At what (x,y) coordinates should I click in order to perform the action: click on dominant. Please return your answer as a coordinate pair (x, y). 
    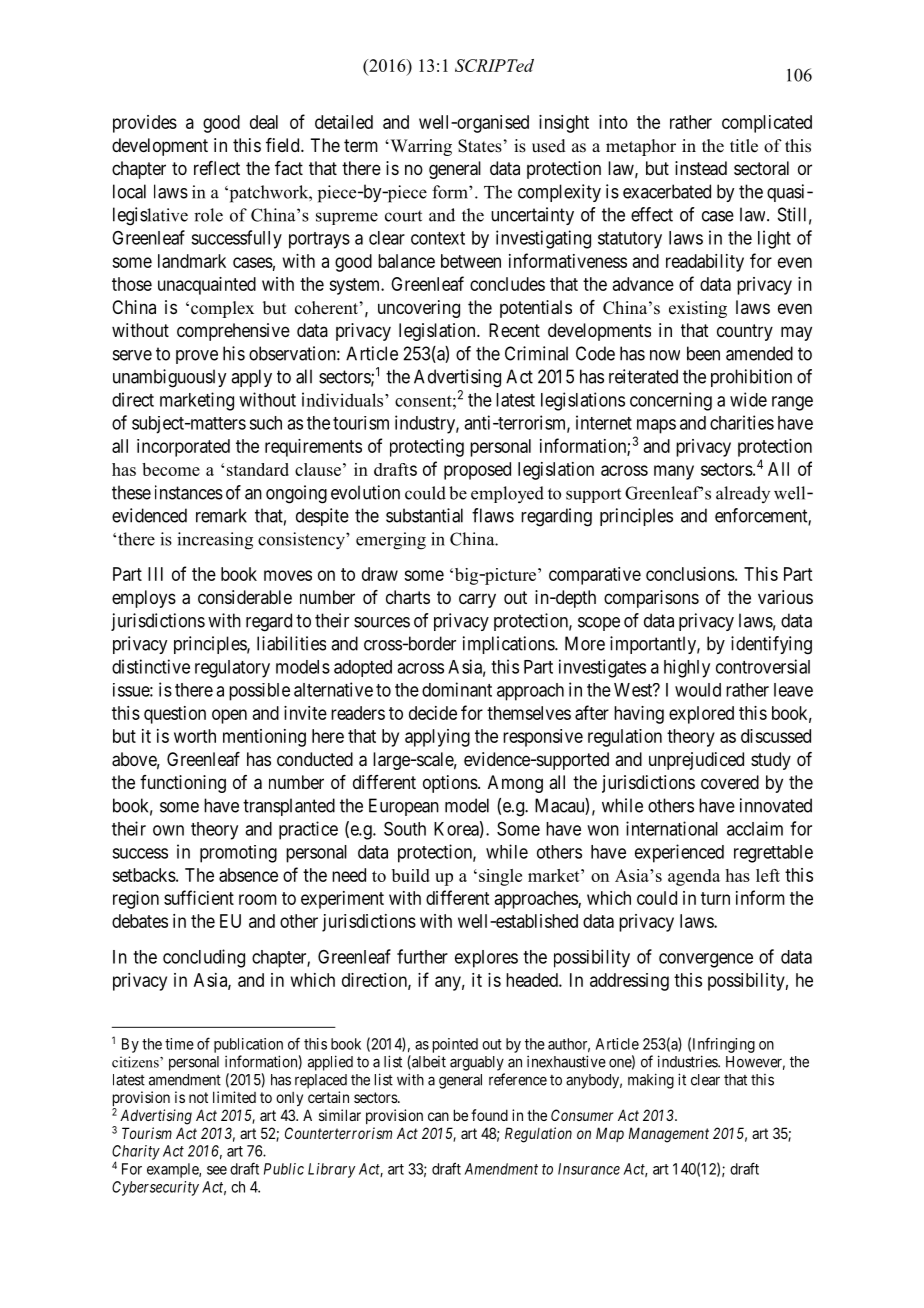
    Looking at the image, I should click on (457, 689).
